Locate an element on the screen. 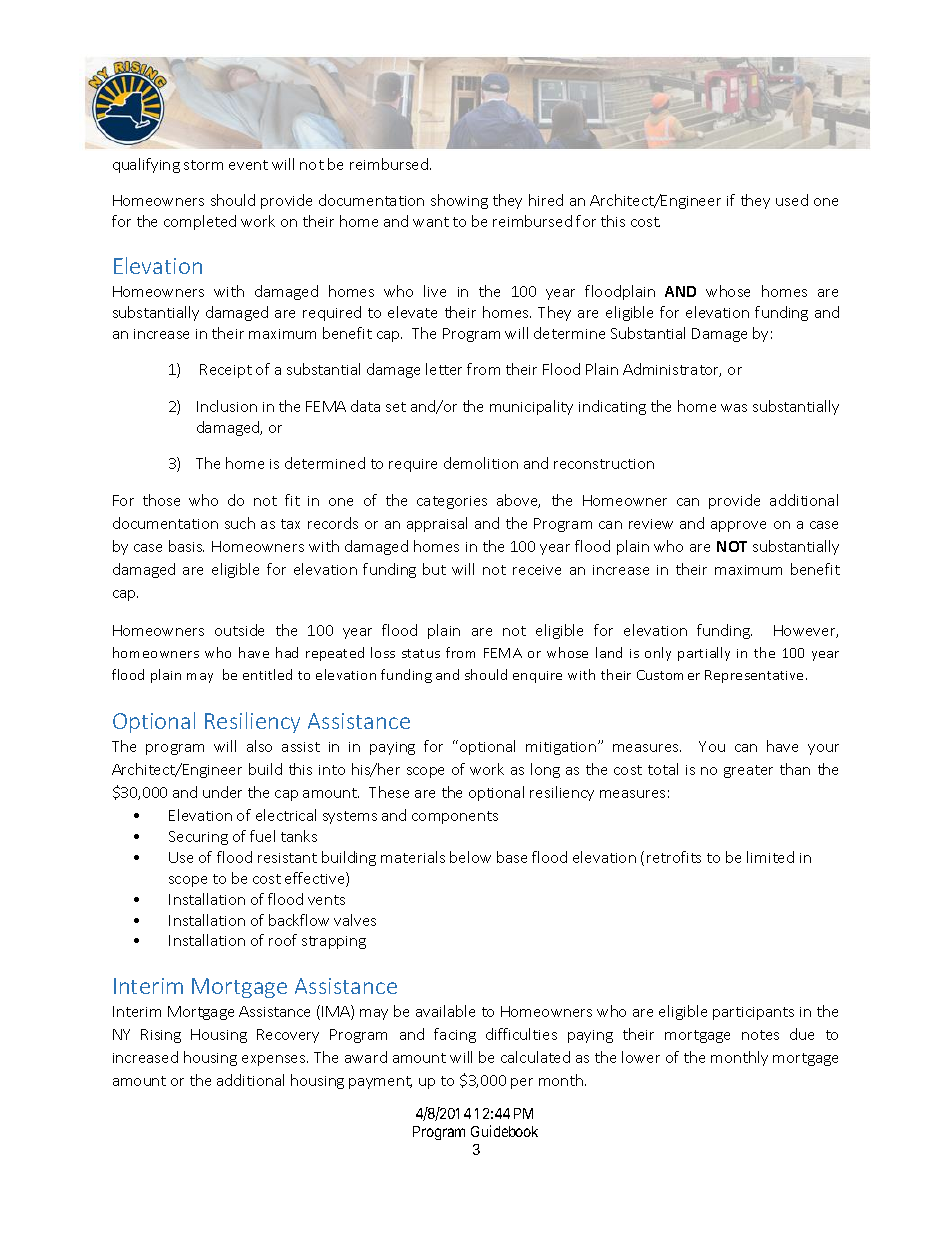  status is located at coordinates (421, 653).
